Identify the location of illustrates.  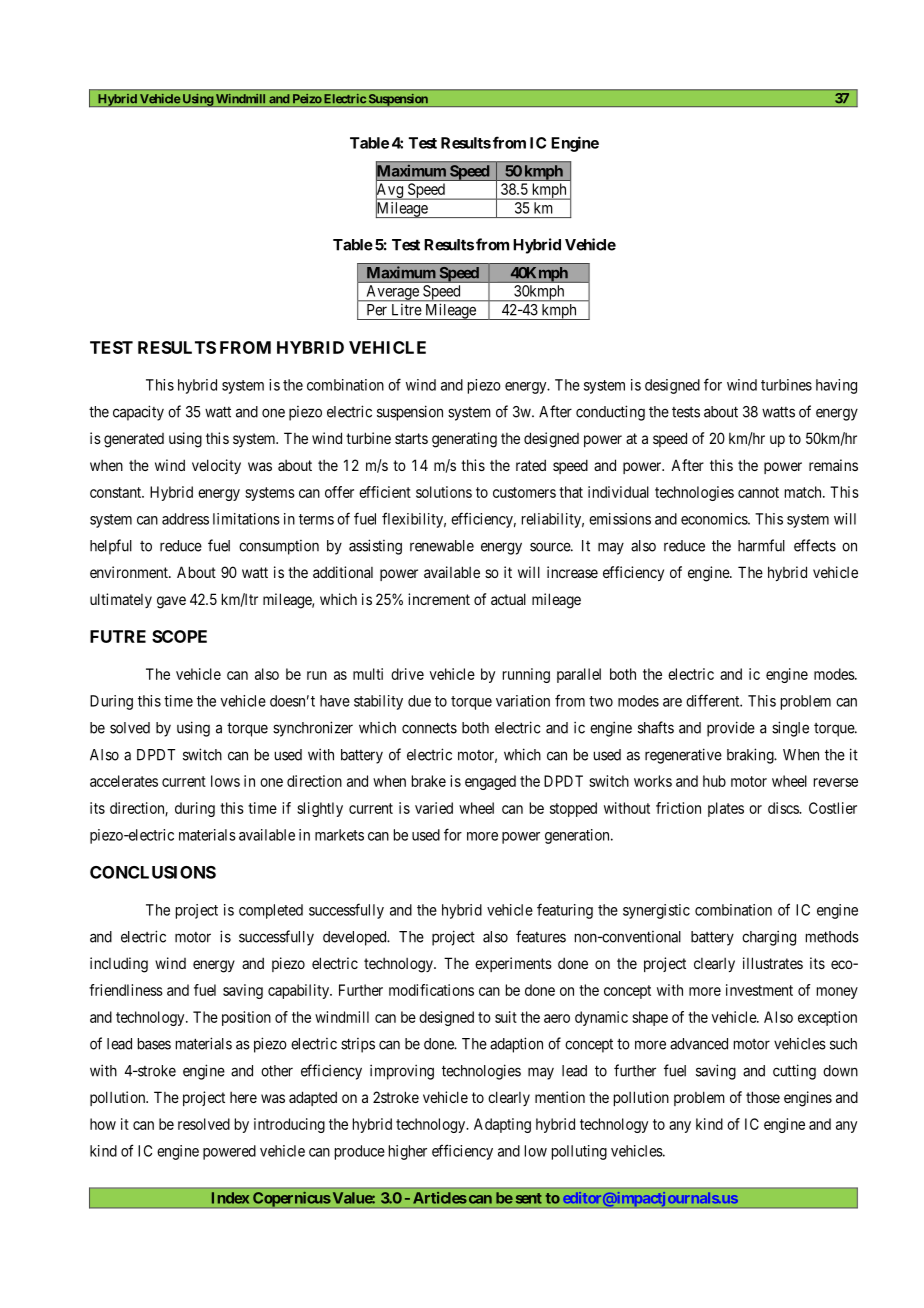
(773, 963).
